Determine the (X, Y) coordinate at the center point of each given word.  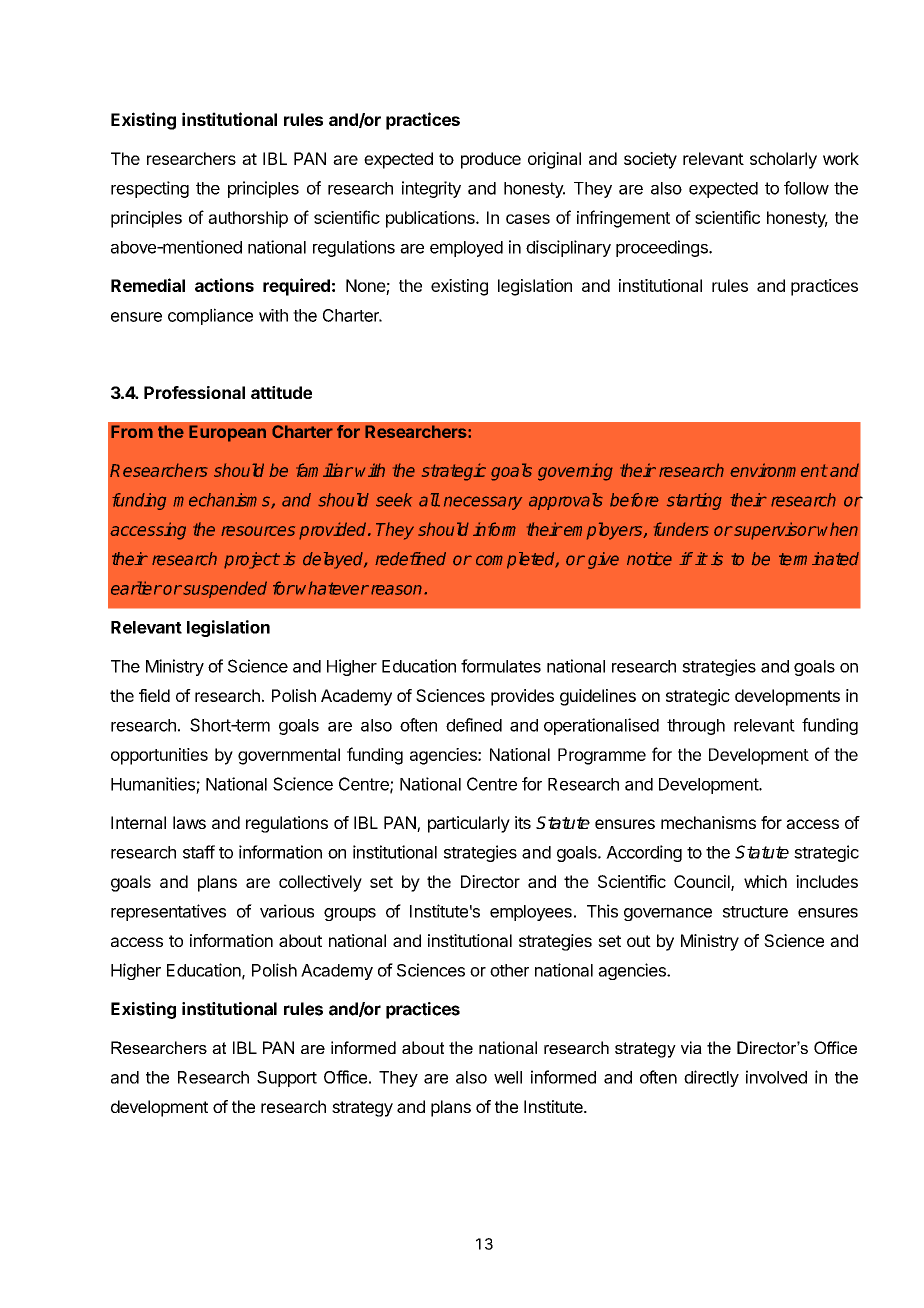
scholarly (783, 160)
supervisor (774, 531)
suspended (224, 589)
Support (287, 1079)
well (508, 1077)
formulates (501, 666)
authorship (248, 219)
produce (491, 160)
